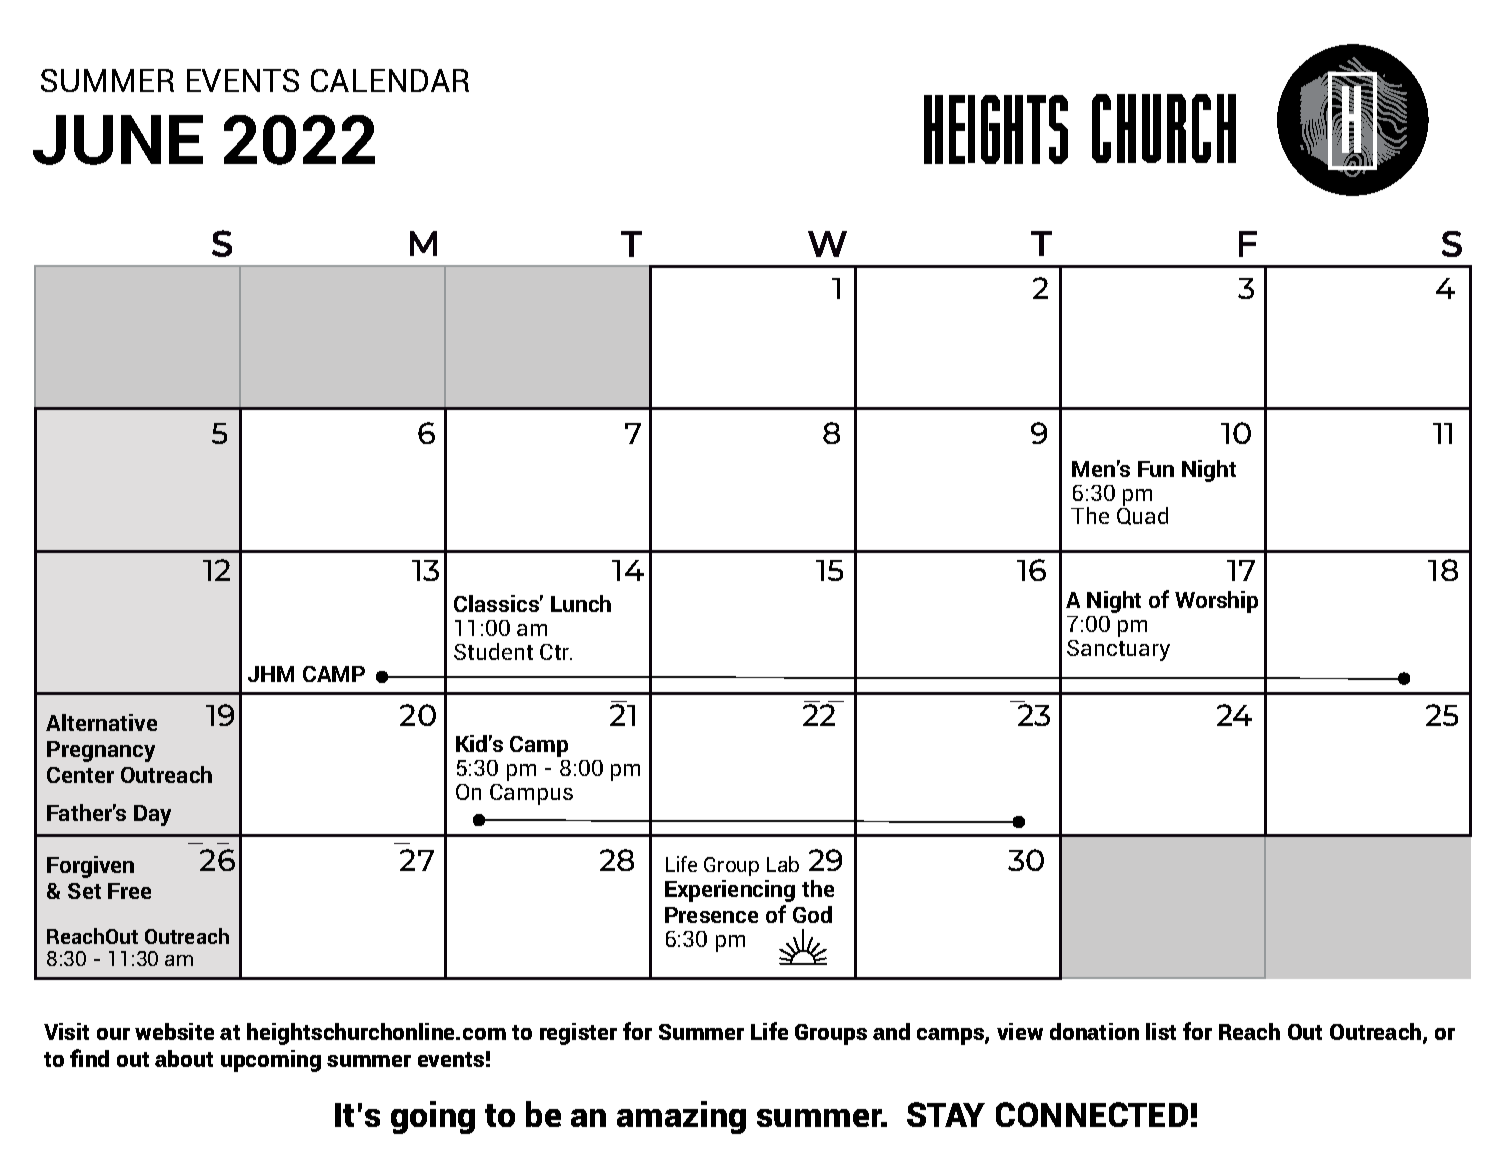 This screenshot has width=1507, height=1165. Describe the element at coordinates (556, 652) in the screenshot. I see `Ctr` at that location.
